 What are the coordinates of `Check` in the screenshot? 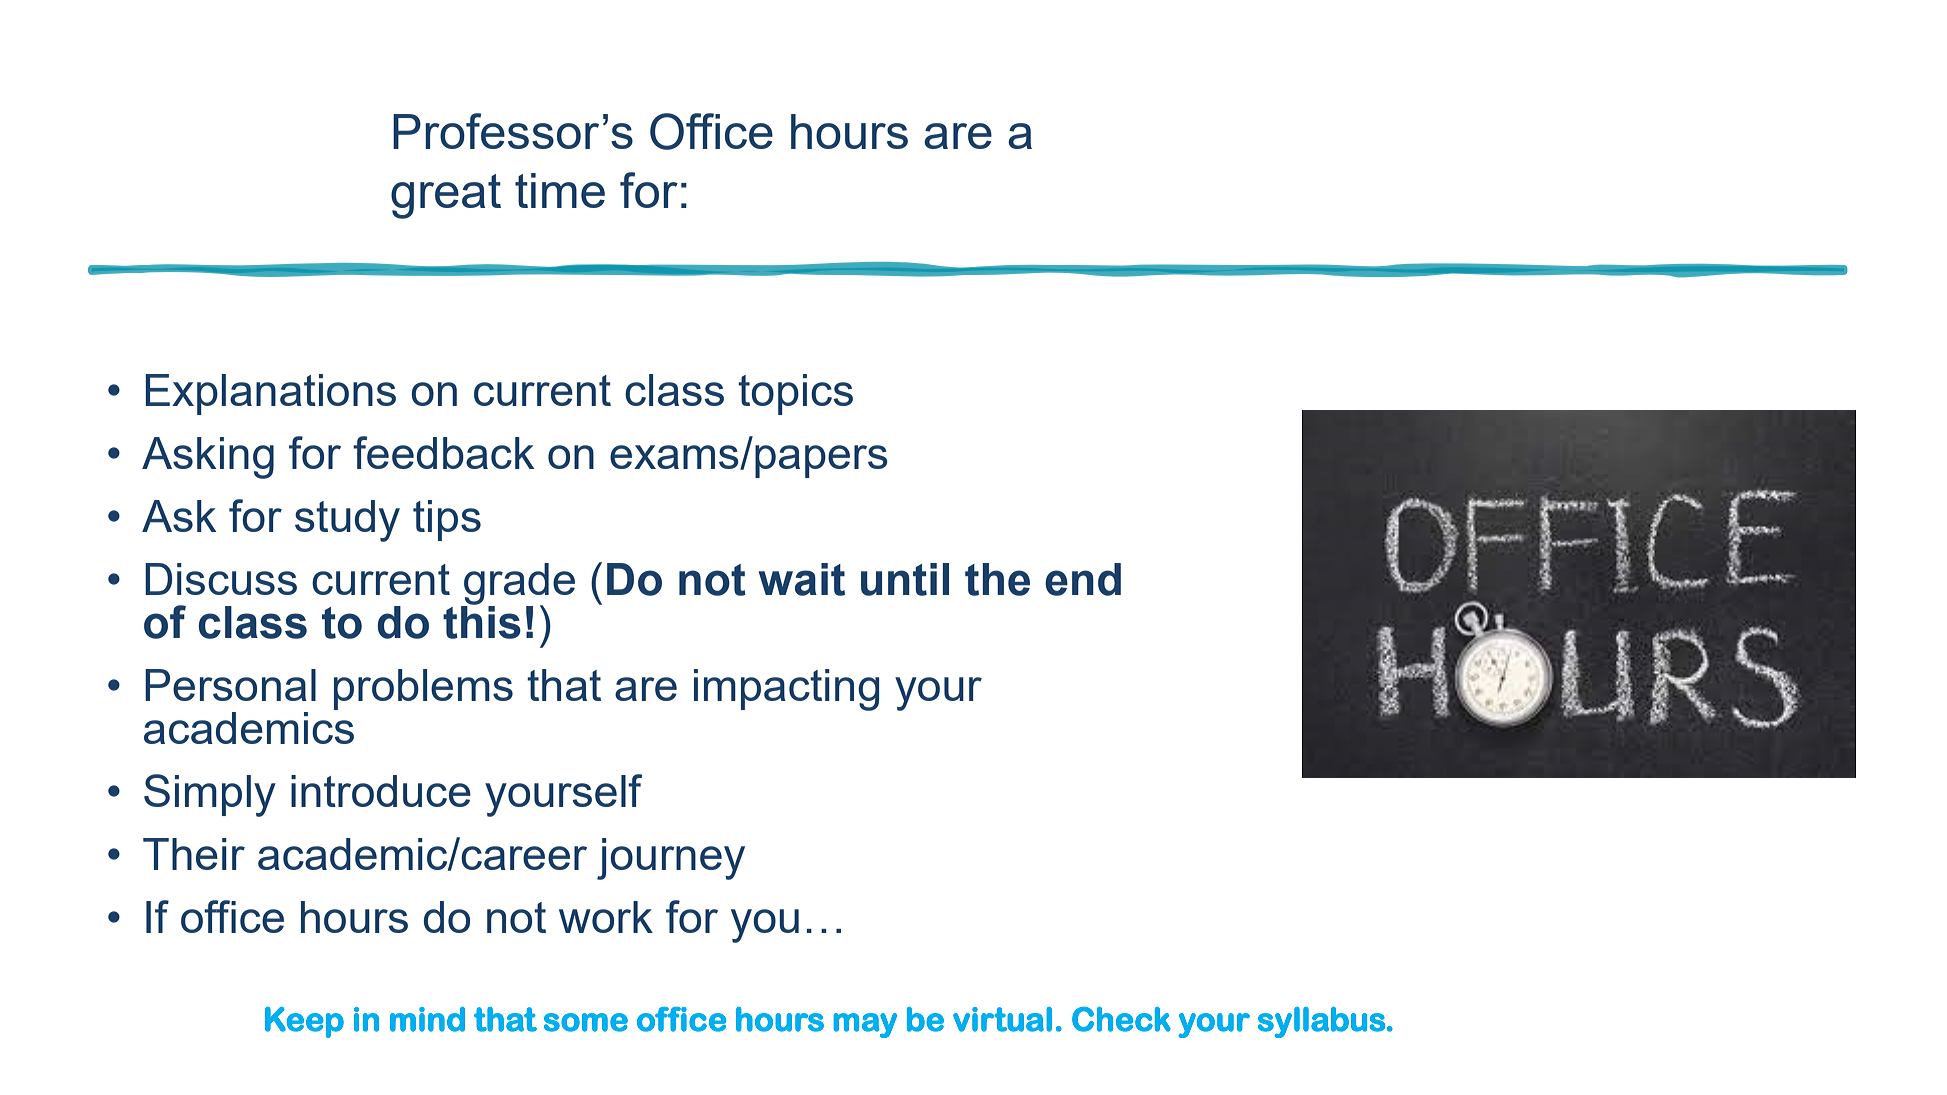 It's located at (1121, 1019).
